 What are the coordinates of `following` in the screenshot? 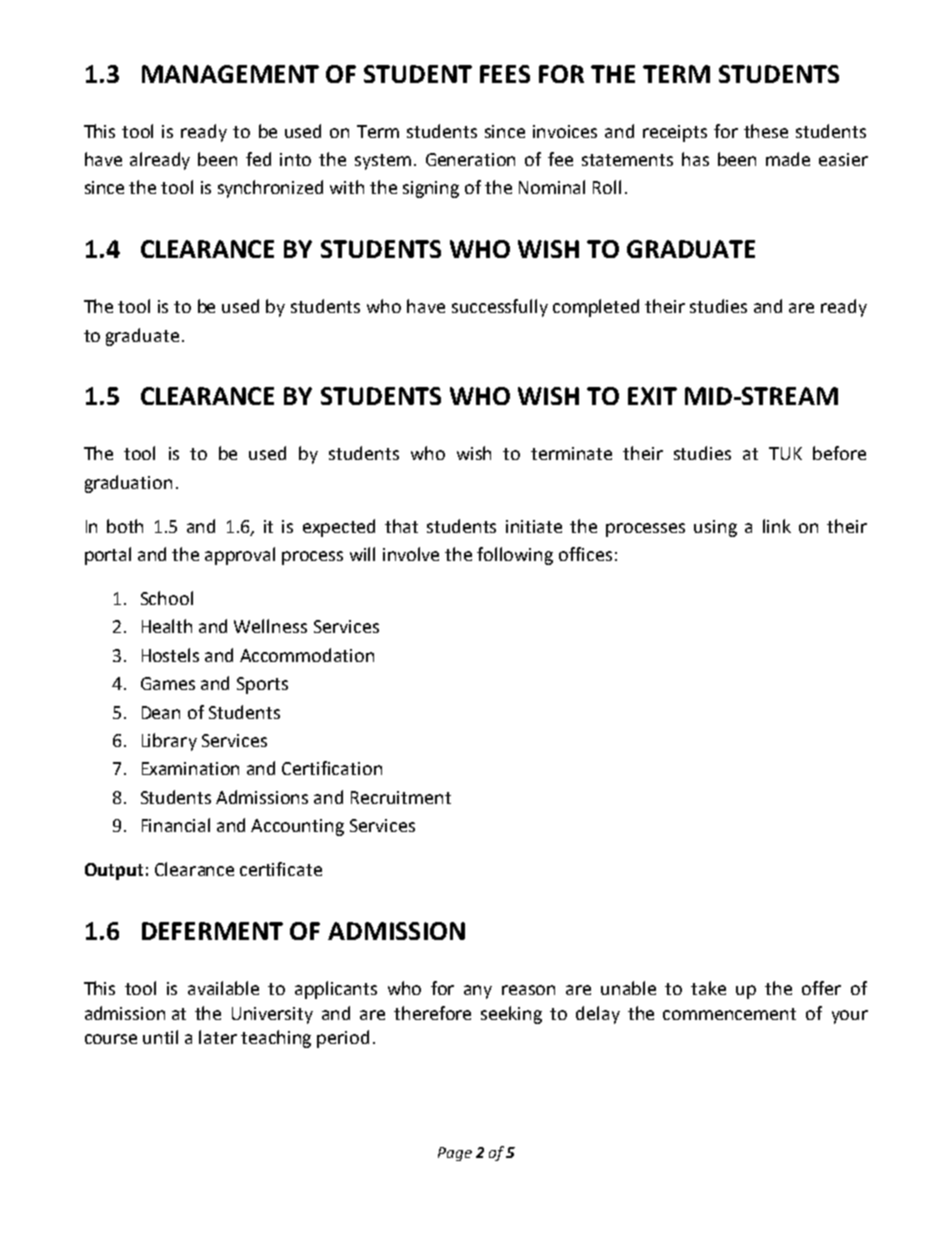 It's located at (515, 556).
